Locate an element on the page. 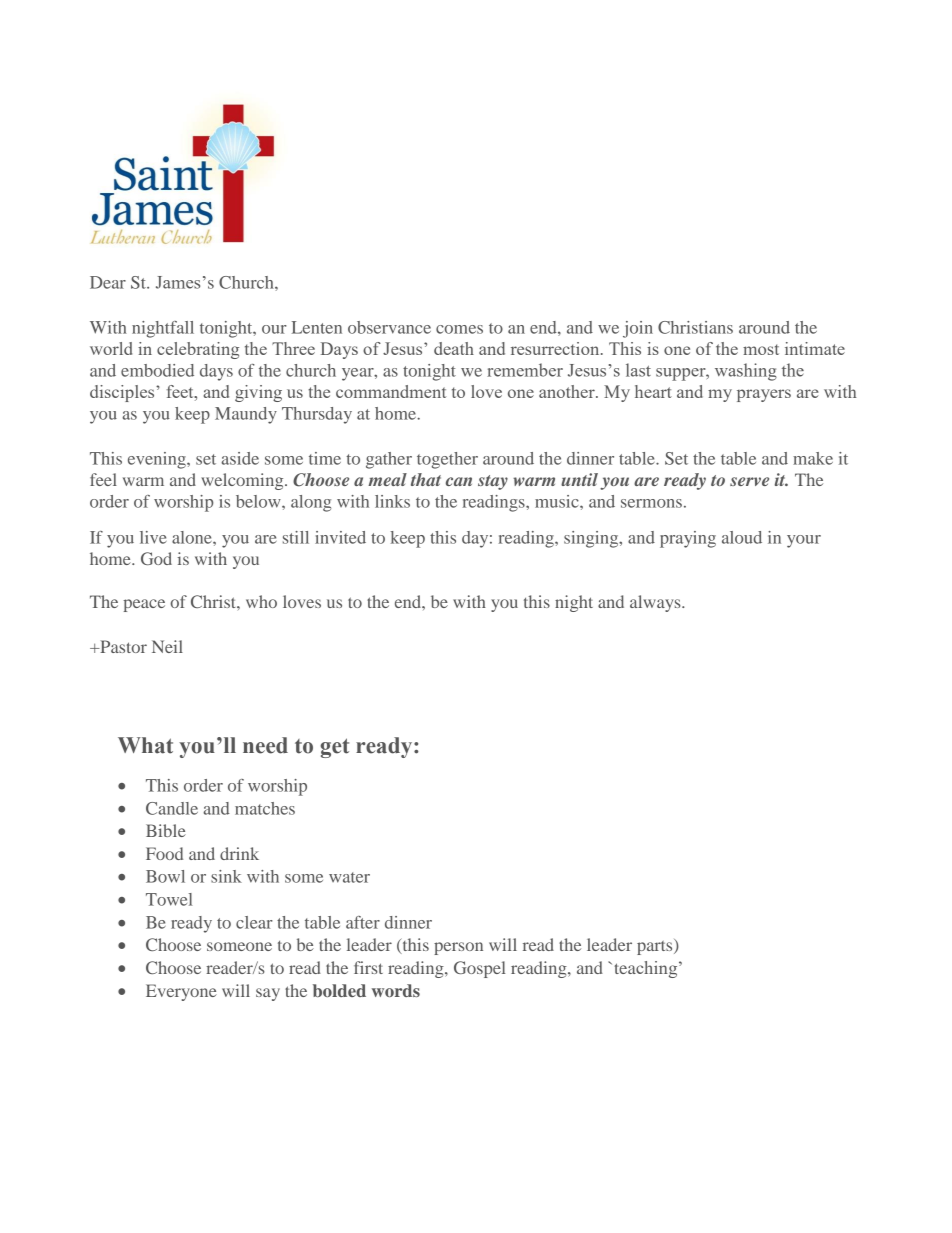  most is located at coordinates (761, 349).
